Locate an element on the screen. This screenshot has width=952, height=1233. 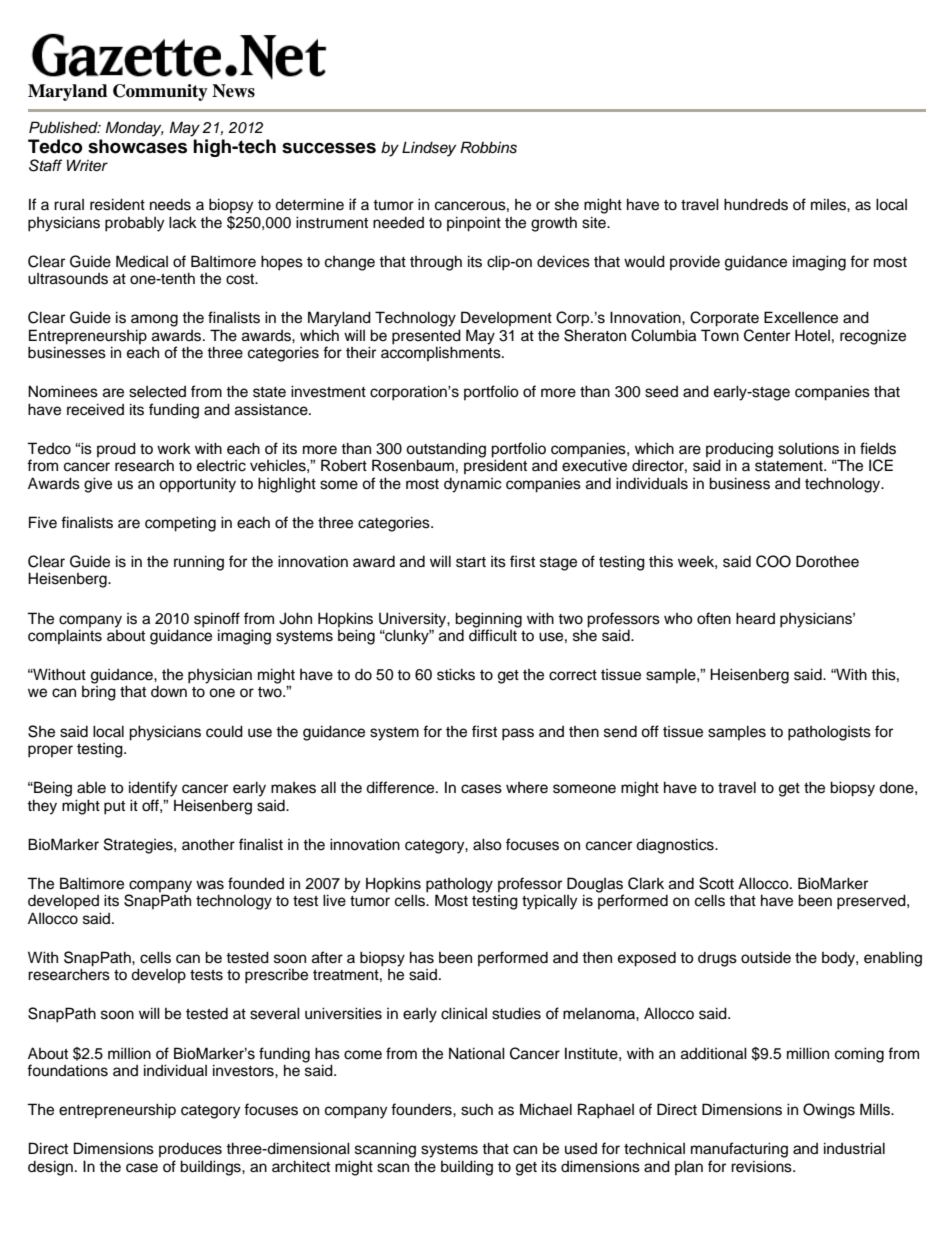
Robbins is located at coordinates (488, 147).
